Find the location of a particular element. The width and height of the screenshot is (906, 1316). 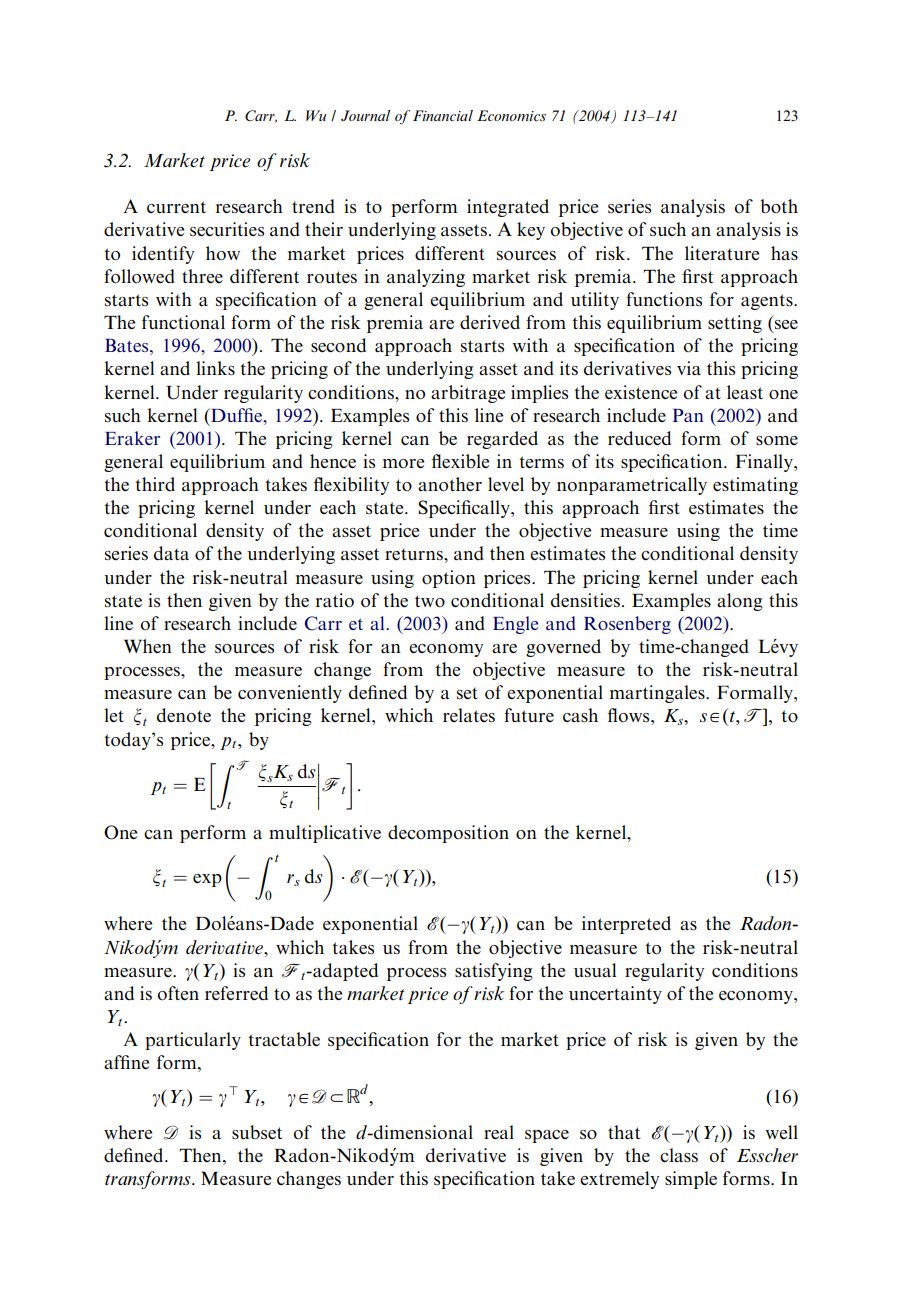

along is located at coordinates (740, 602).
